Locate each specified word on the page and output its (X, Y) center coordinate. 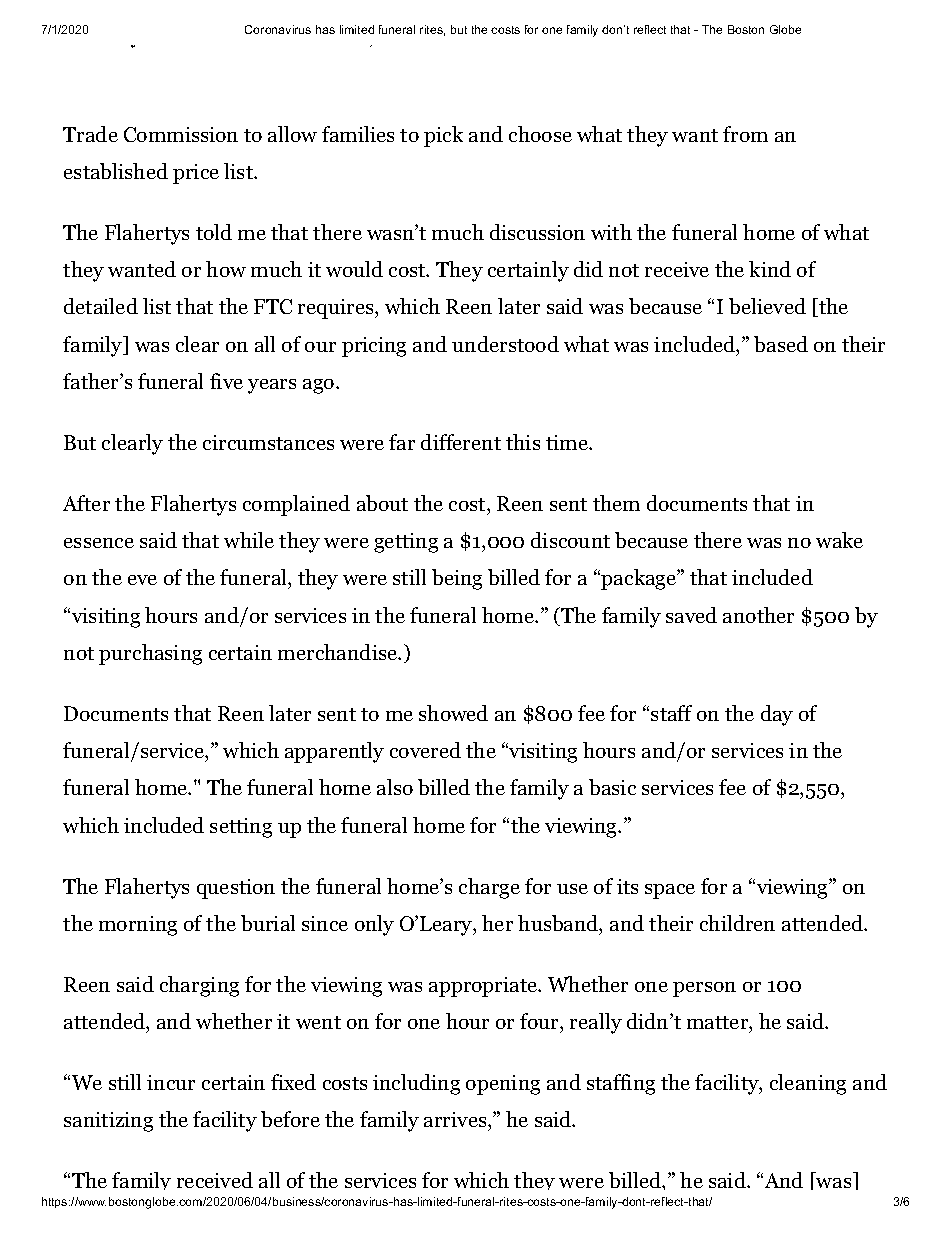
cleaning (808, 1084)
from (745, 134)
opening (503, 1085)
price (196, 174)
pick (443, 136)
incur (171, 1082)
